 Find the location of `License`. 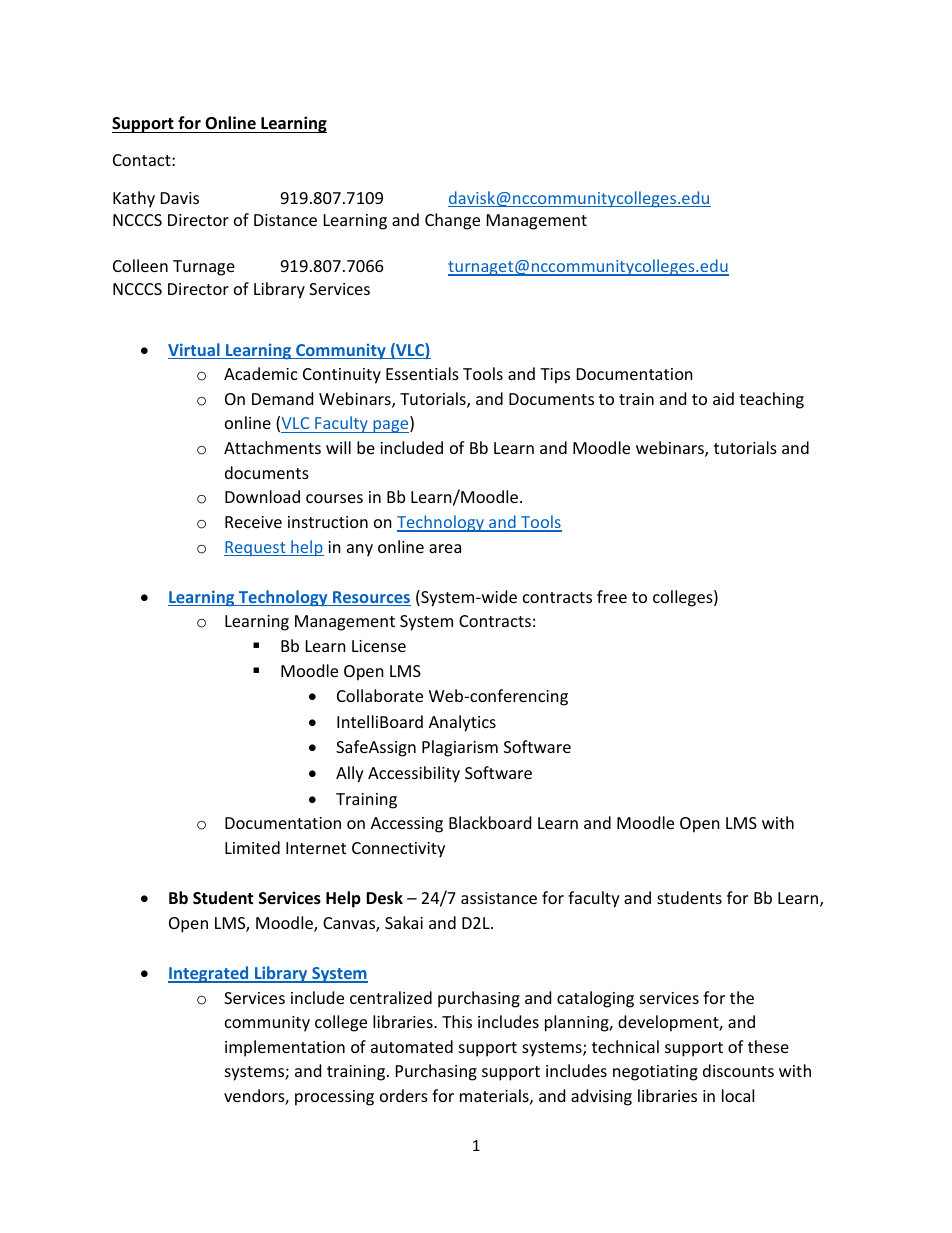

License is located at coordinates (379, 646).
